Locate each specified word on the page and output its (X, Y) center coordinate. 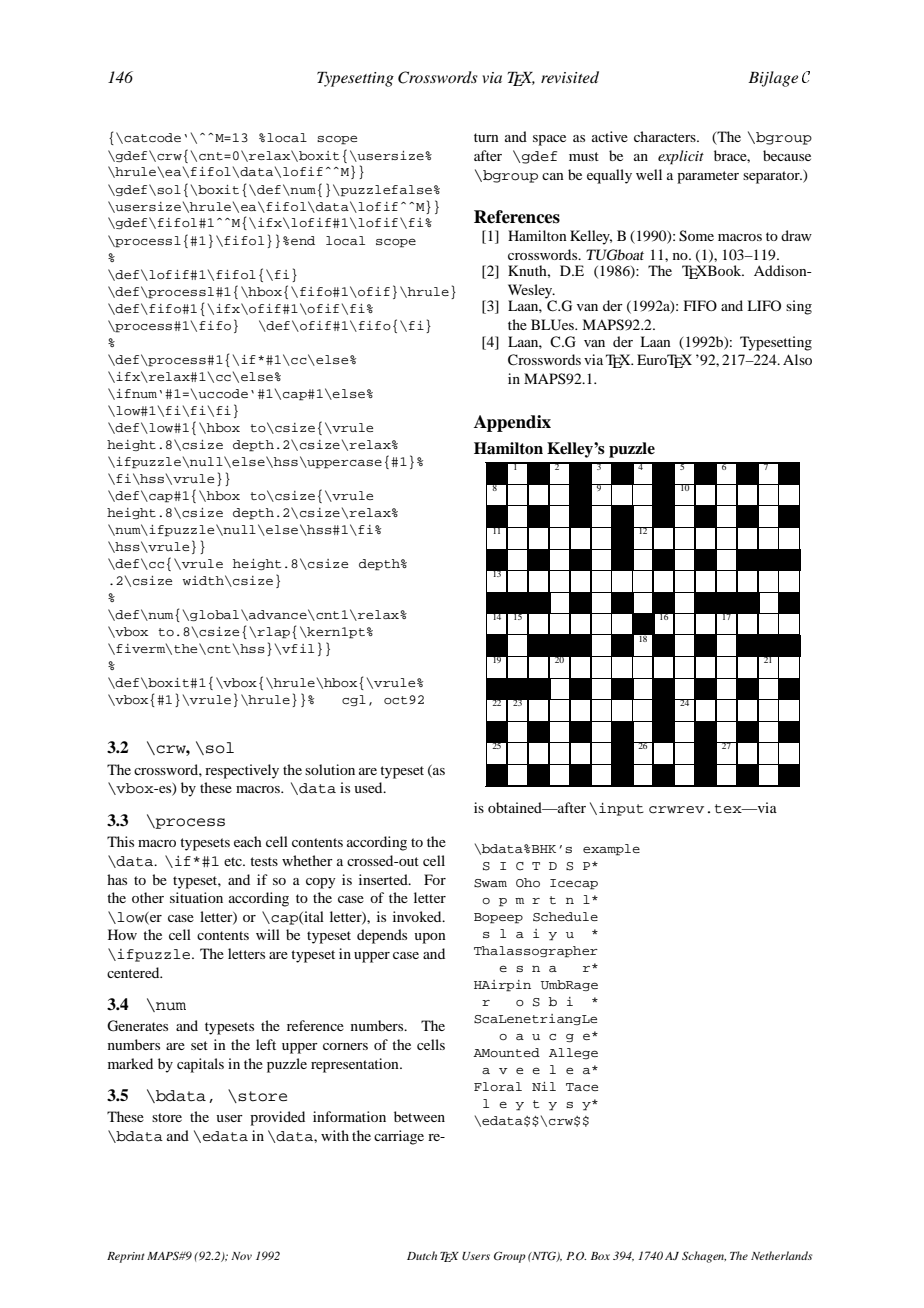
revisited (570, 77)
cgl (354, 700)
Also (797, 359)
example (611, 850)
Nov (241, 1256)
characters (666, 136)
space (549, 140)
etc (234, 861)
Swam (490, 883)
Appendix (512, 423)
